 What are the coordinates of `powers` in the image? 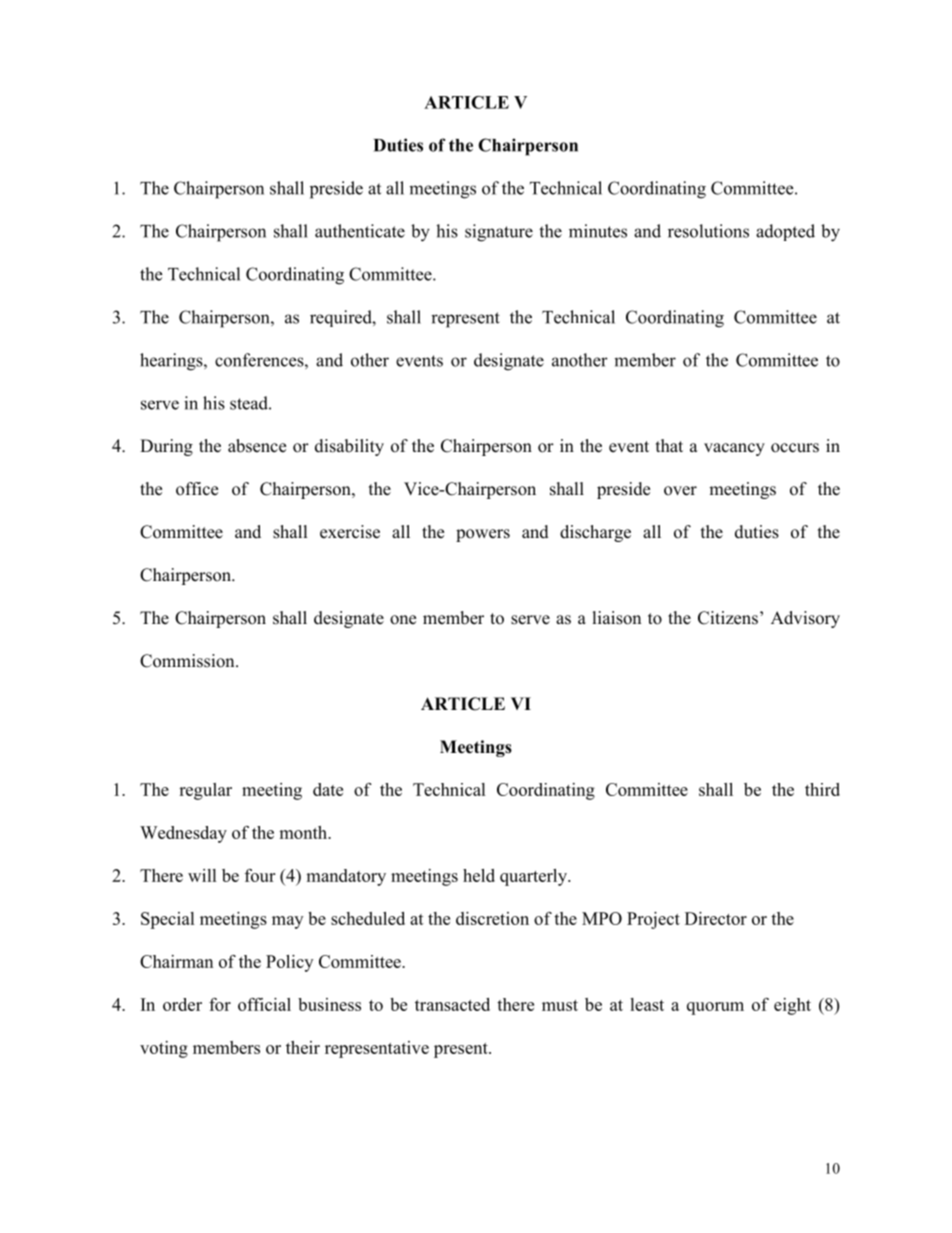 It's located at (483, 535).
